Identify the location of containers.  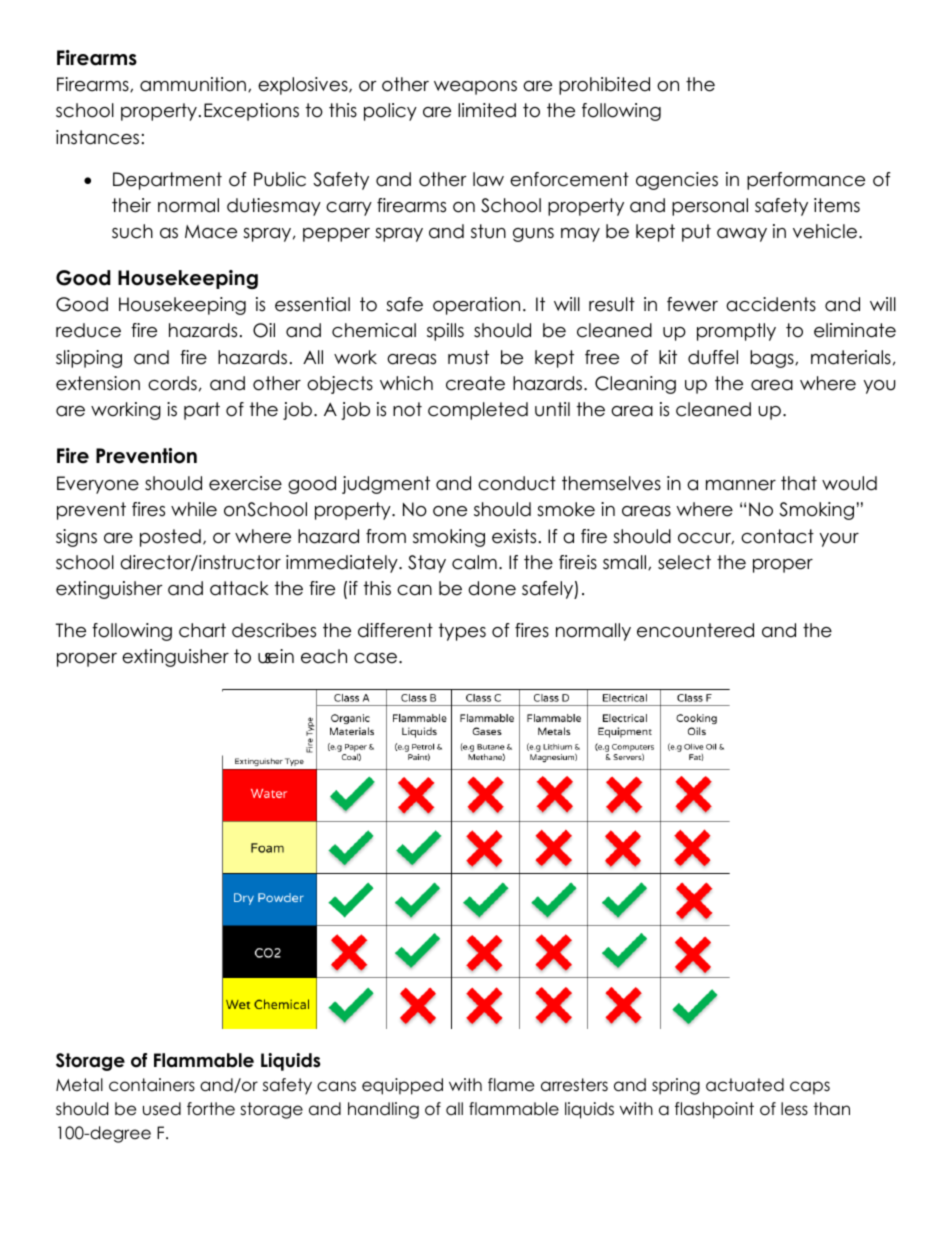
(152, 1085).
